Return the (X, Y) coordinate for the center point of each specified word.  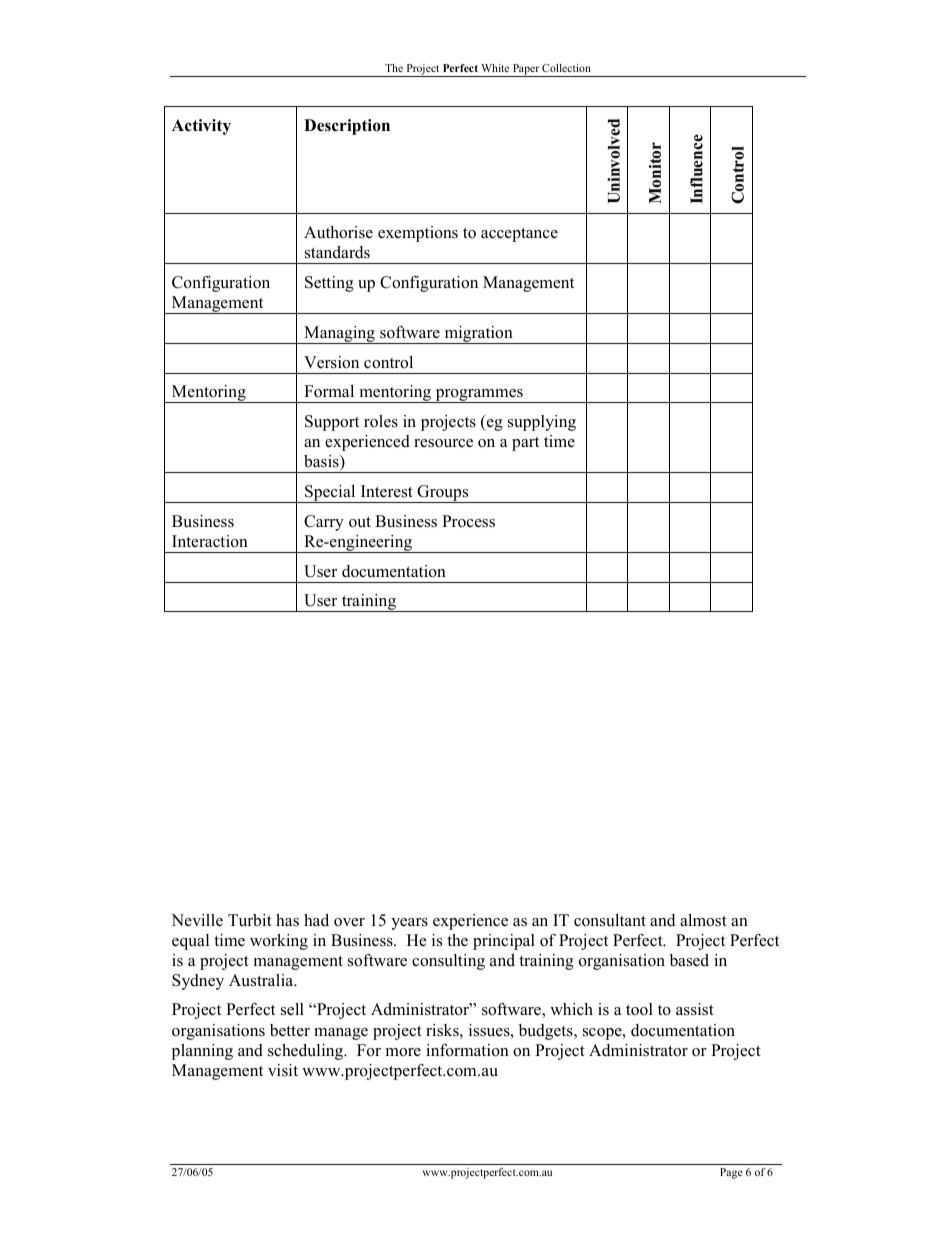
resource (443, 443)
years (409, 924)
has (287, 920)
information (467, 1050)
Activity (201, 127)
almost (703, 920)
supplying (542, 423)
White (495, 68)
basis (322, 462)
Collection (566, 68)
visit (283, 1070)
